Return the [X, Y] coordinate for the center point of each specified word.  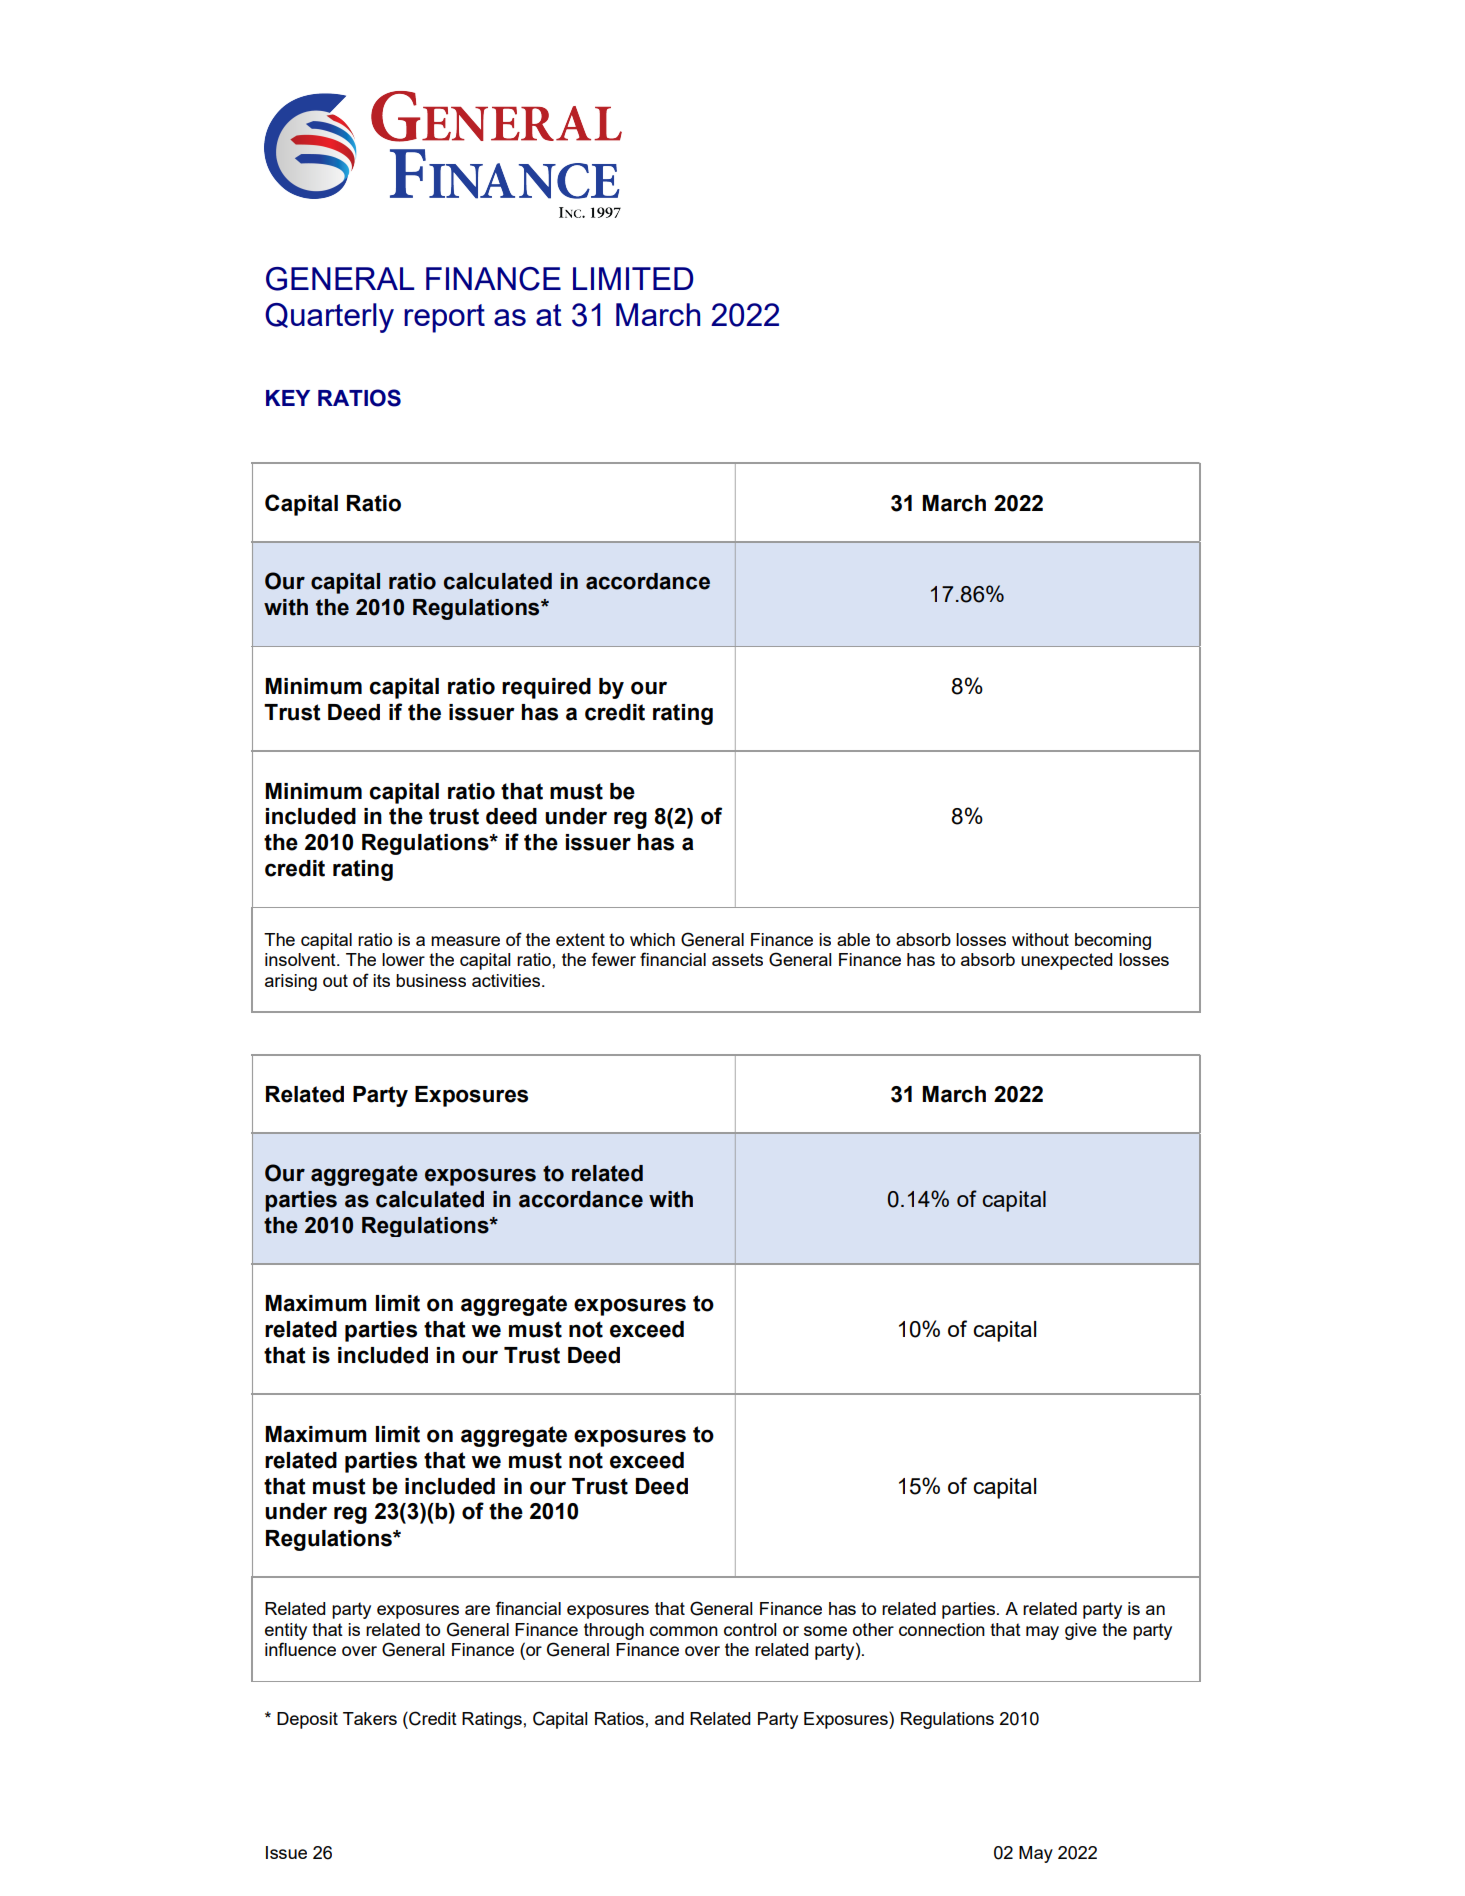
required [546, 688]
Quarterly [329, 318]
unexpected [1066, 961]
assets [737, 959]
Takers [370, 1718]
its [381, 980]
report [444, 318]
